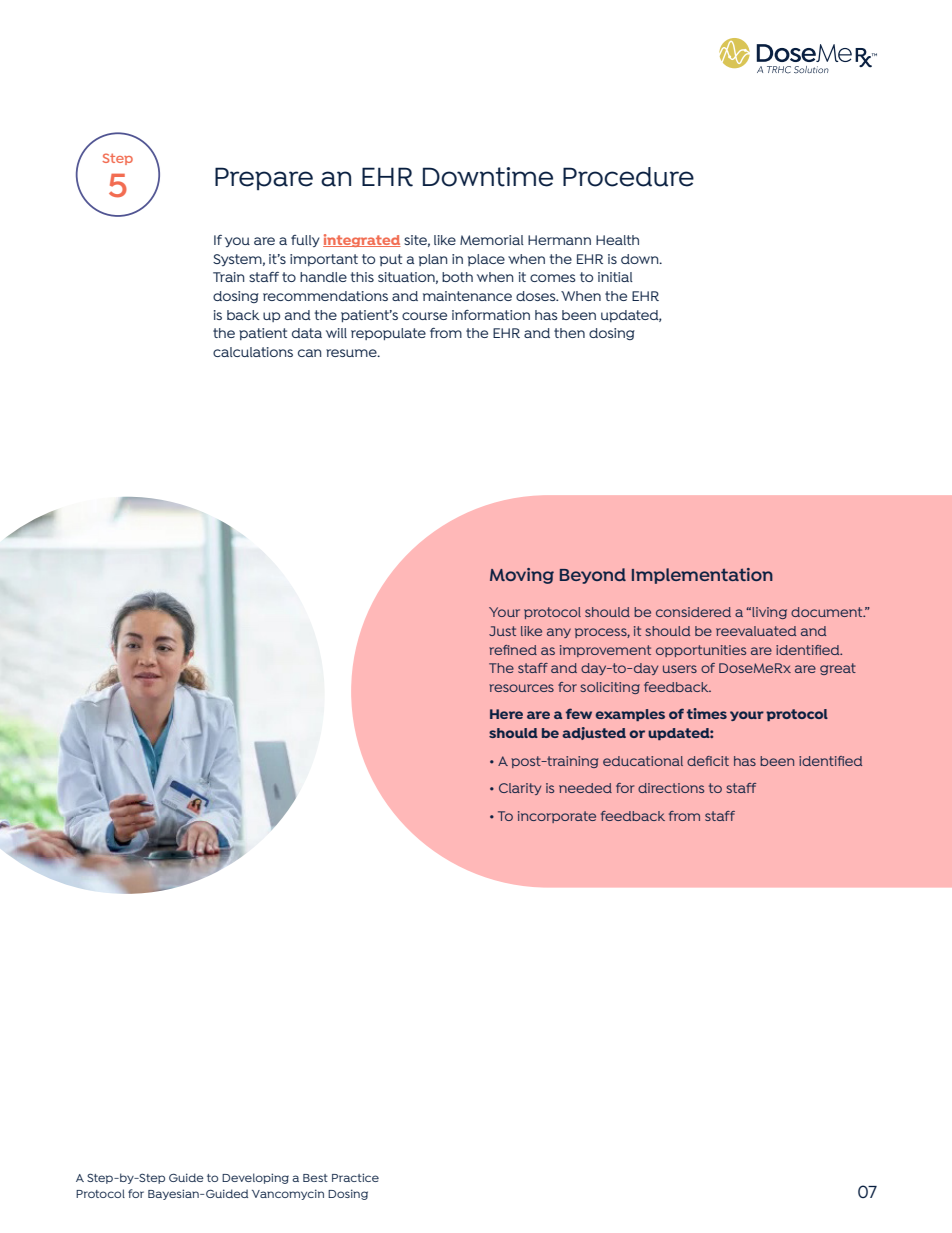  I want to click on Practice, so click(355, 1177).
